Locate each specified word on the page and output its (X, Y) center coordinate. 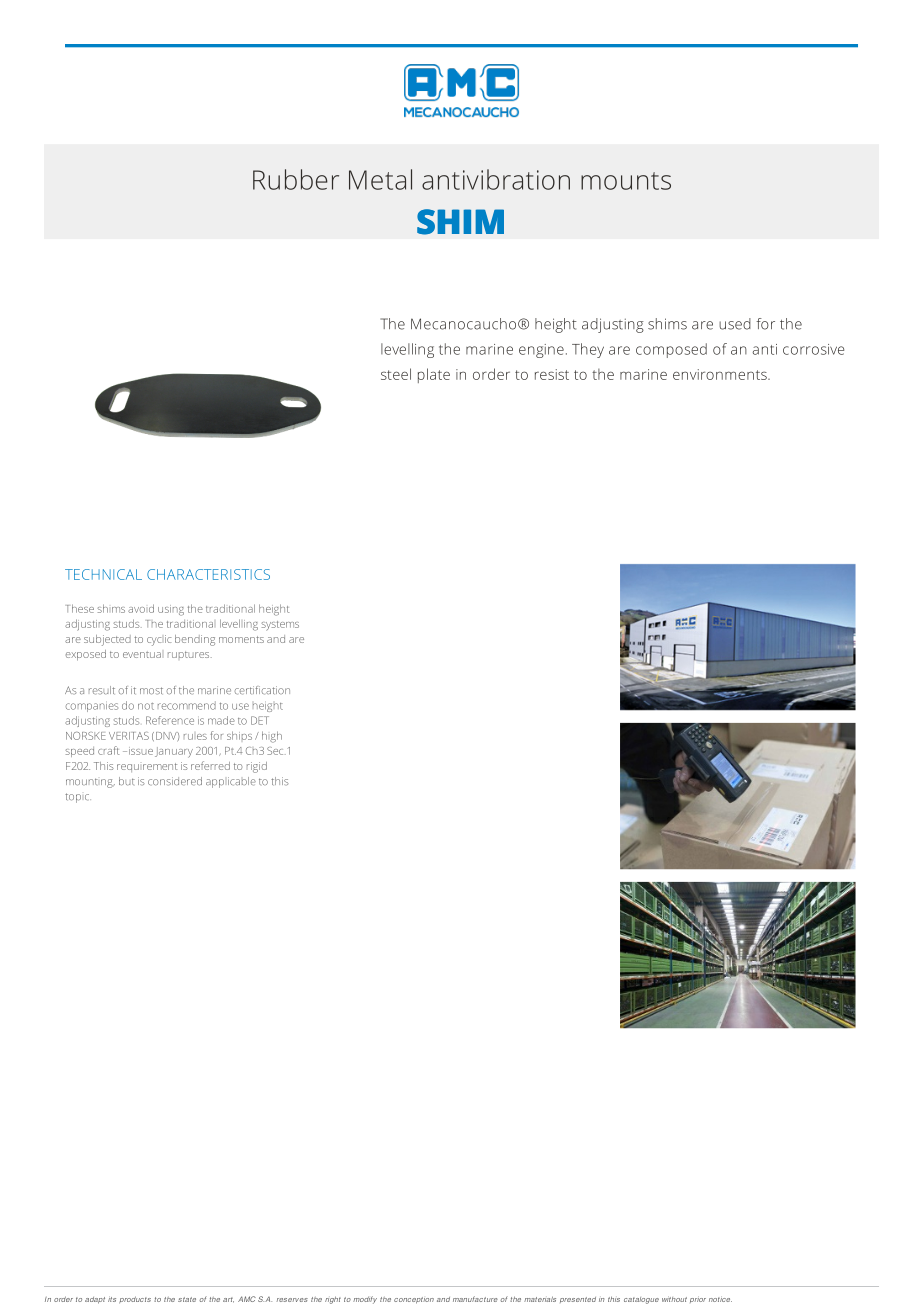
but (127, 781)
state (187, 1299)
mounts (626, 181)
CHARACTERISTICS (208, 574)
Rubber (296, 179)
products (135, 1300)
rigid (257, 767)
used (735, 324)
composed (671, 350)
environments (721, 374)
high (272, 737)
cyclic (159, 640)
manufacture (475, 1299)
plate (434, 375)
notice (720, 1299)
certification (262, 690)
